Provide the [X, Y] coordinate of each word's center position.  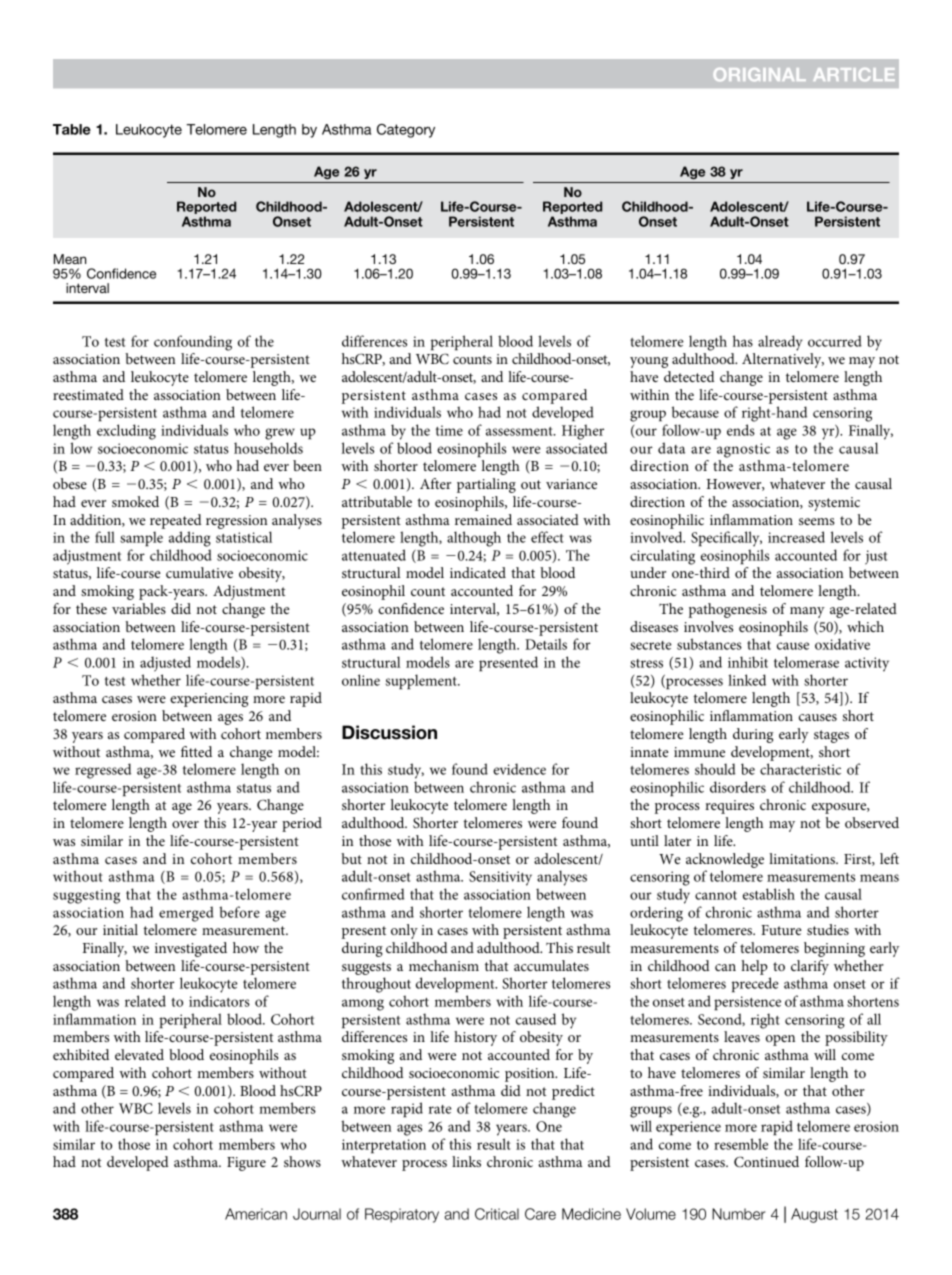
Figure [246, 1164]
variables [139, 608]
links [466, 1161]
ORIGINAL [760, 74]
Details [546, 644]
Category [406, 131]
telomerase [806, 662]
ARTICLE [854, 74]
